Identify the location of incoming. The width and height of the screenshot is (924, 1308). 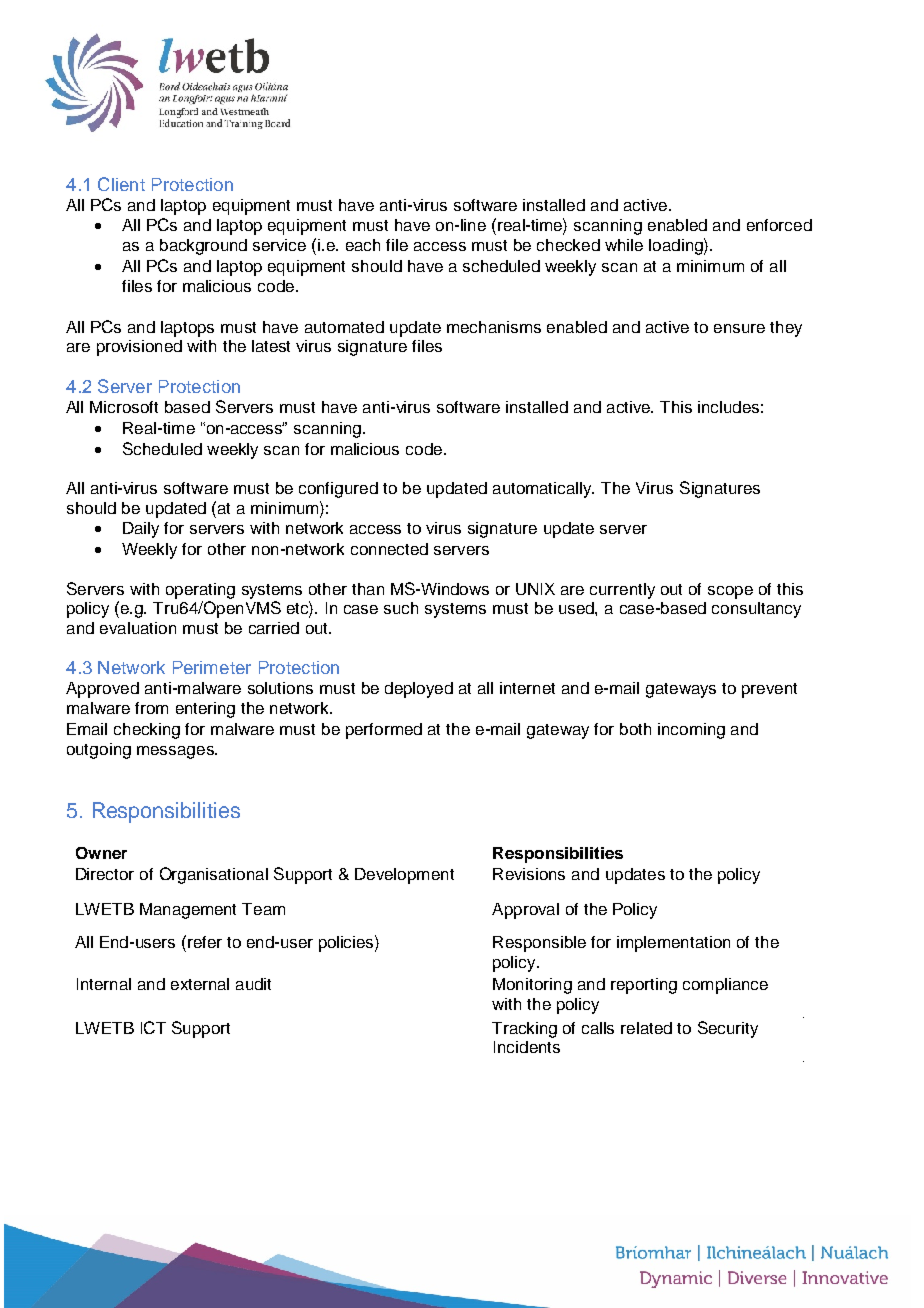
(691, 731).
